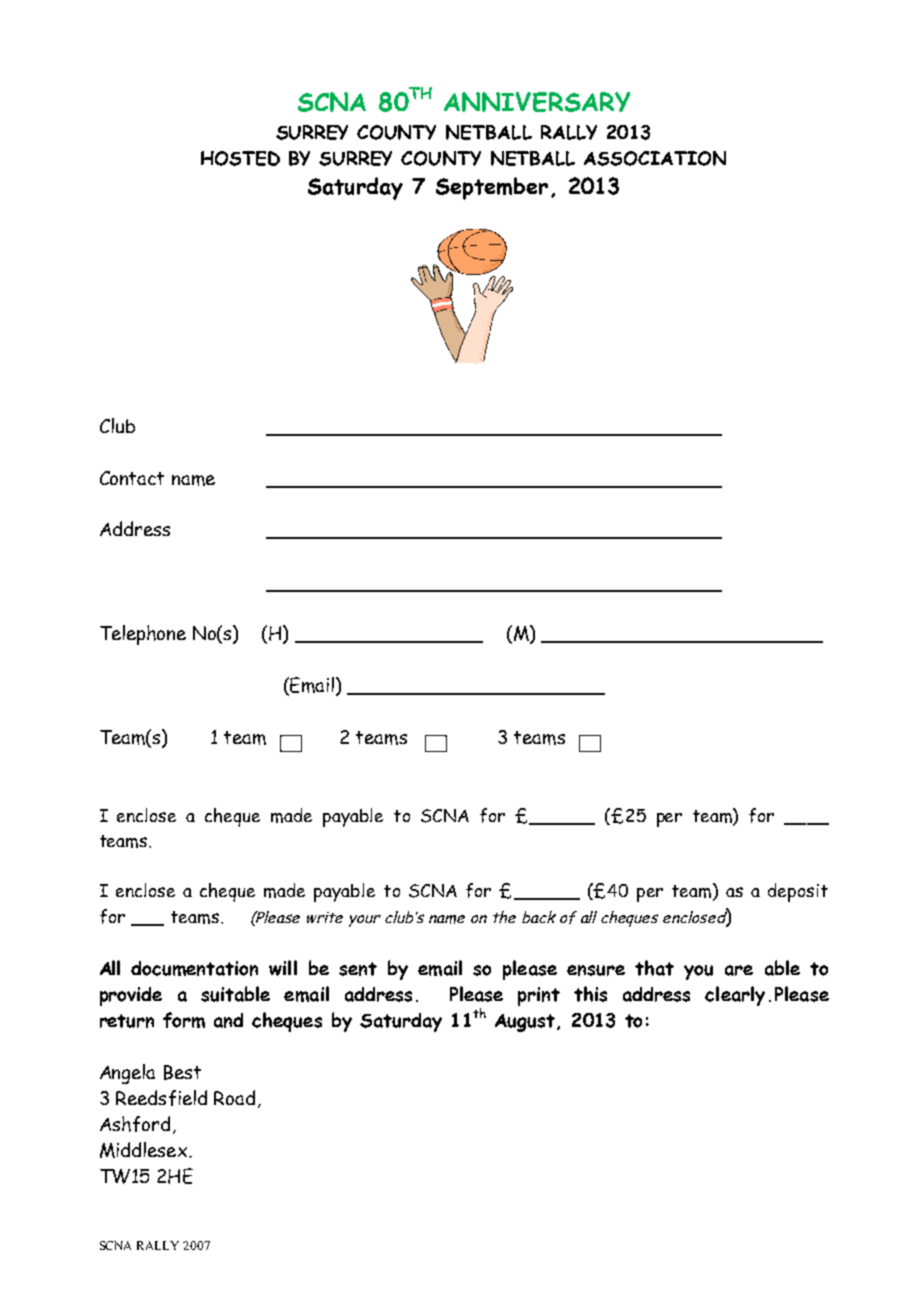  What do you see at coordinates (194, 968) in the screenshot?
I see `documentation` at bounding box center [194, 968].
